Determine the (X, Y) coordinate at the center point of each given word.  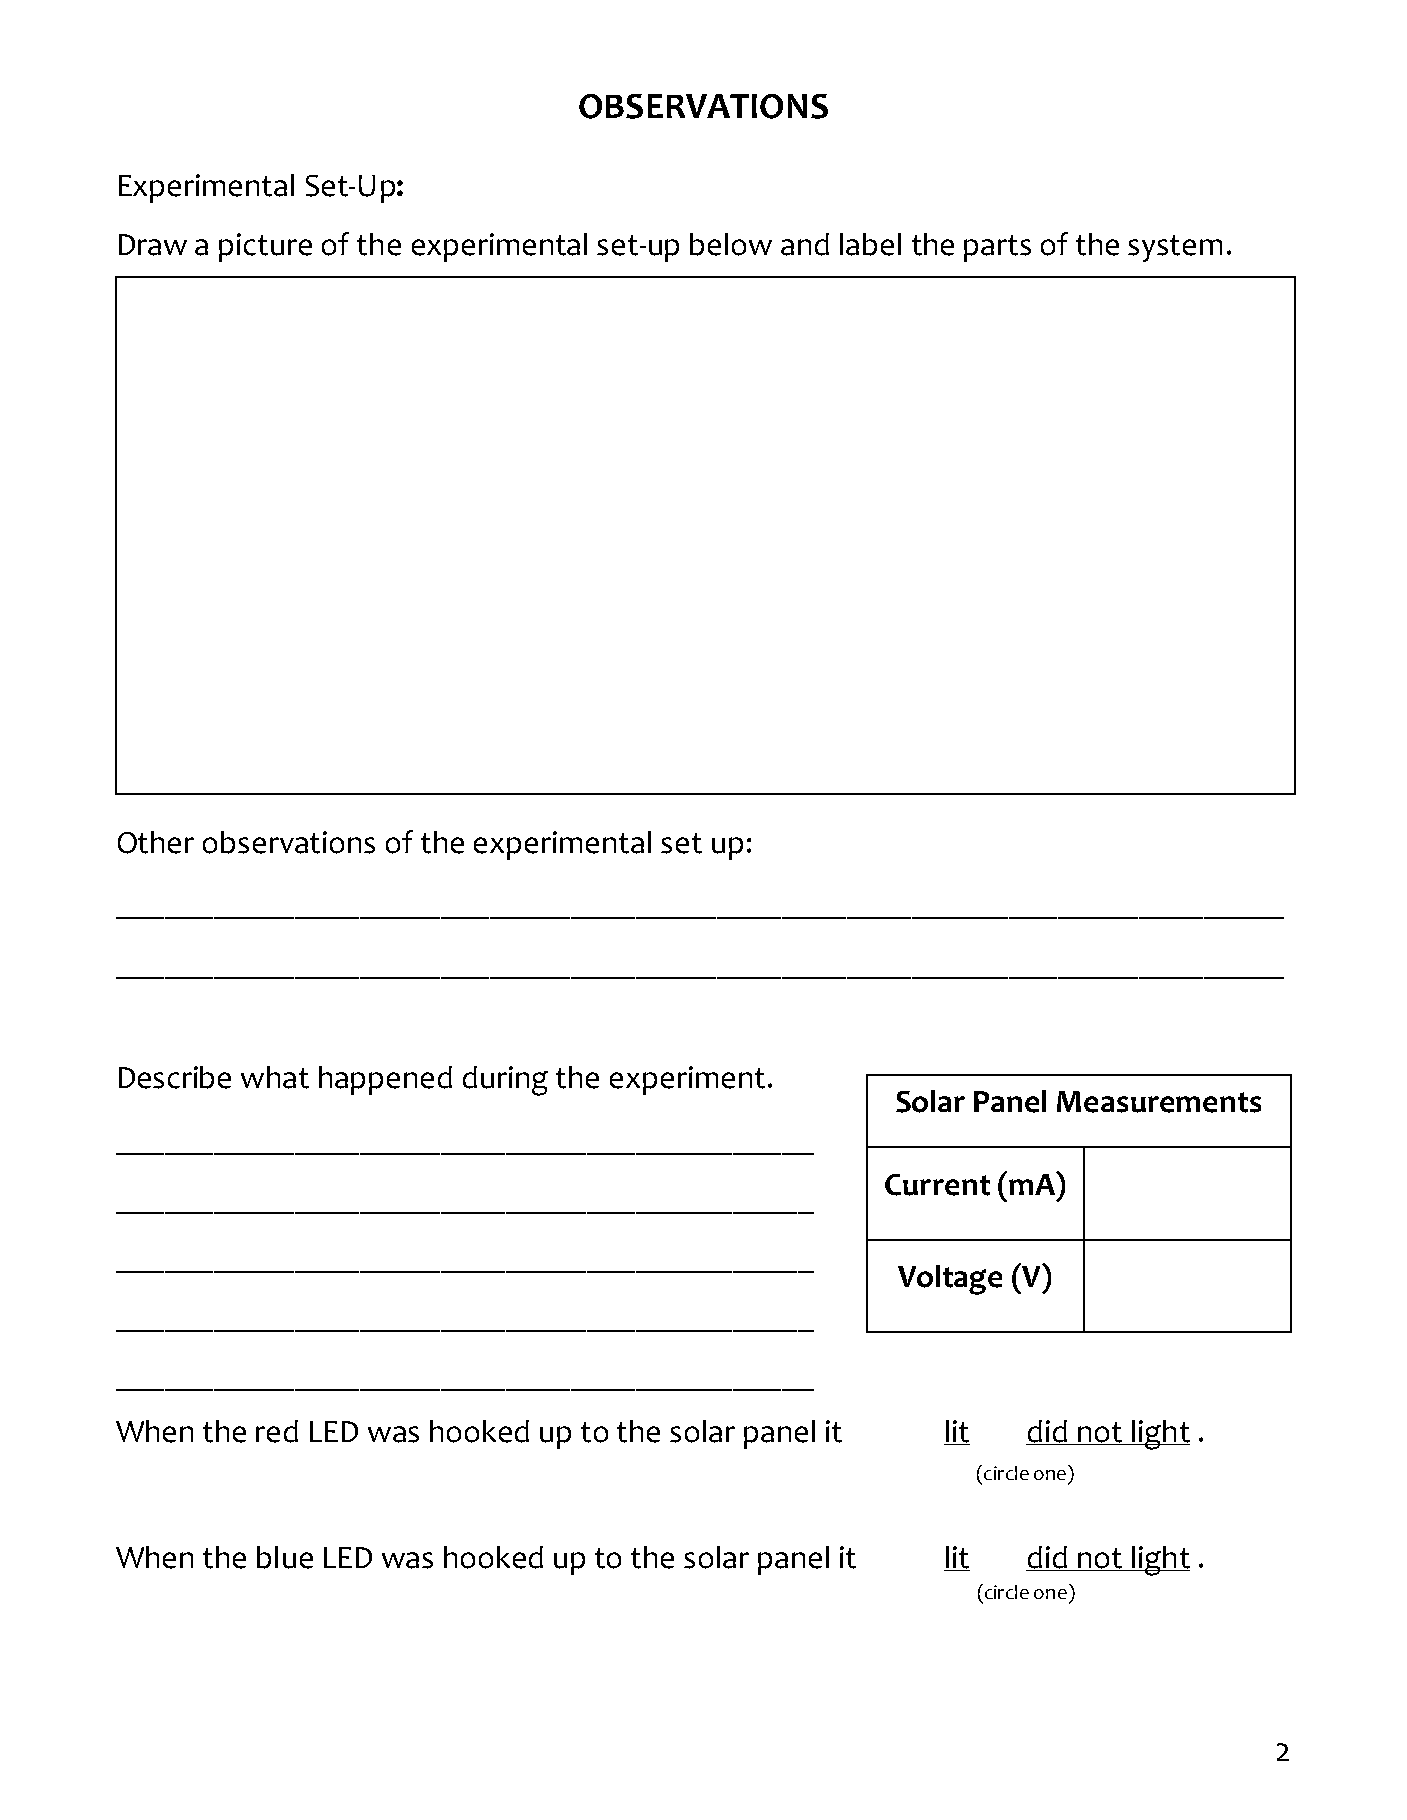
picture (265, 247)
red (277, 1431)
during (505, 1081)
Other (156, 842)
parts (997, 248)
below (731, 244)
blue (285, 1557)
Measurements (1159, 1102)
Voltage (950, 1280)
